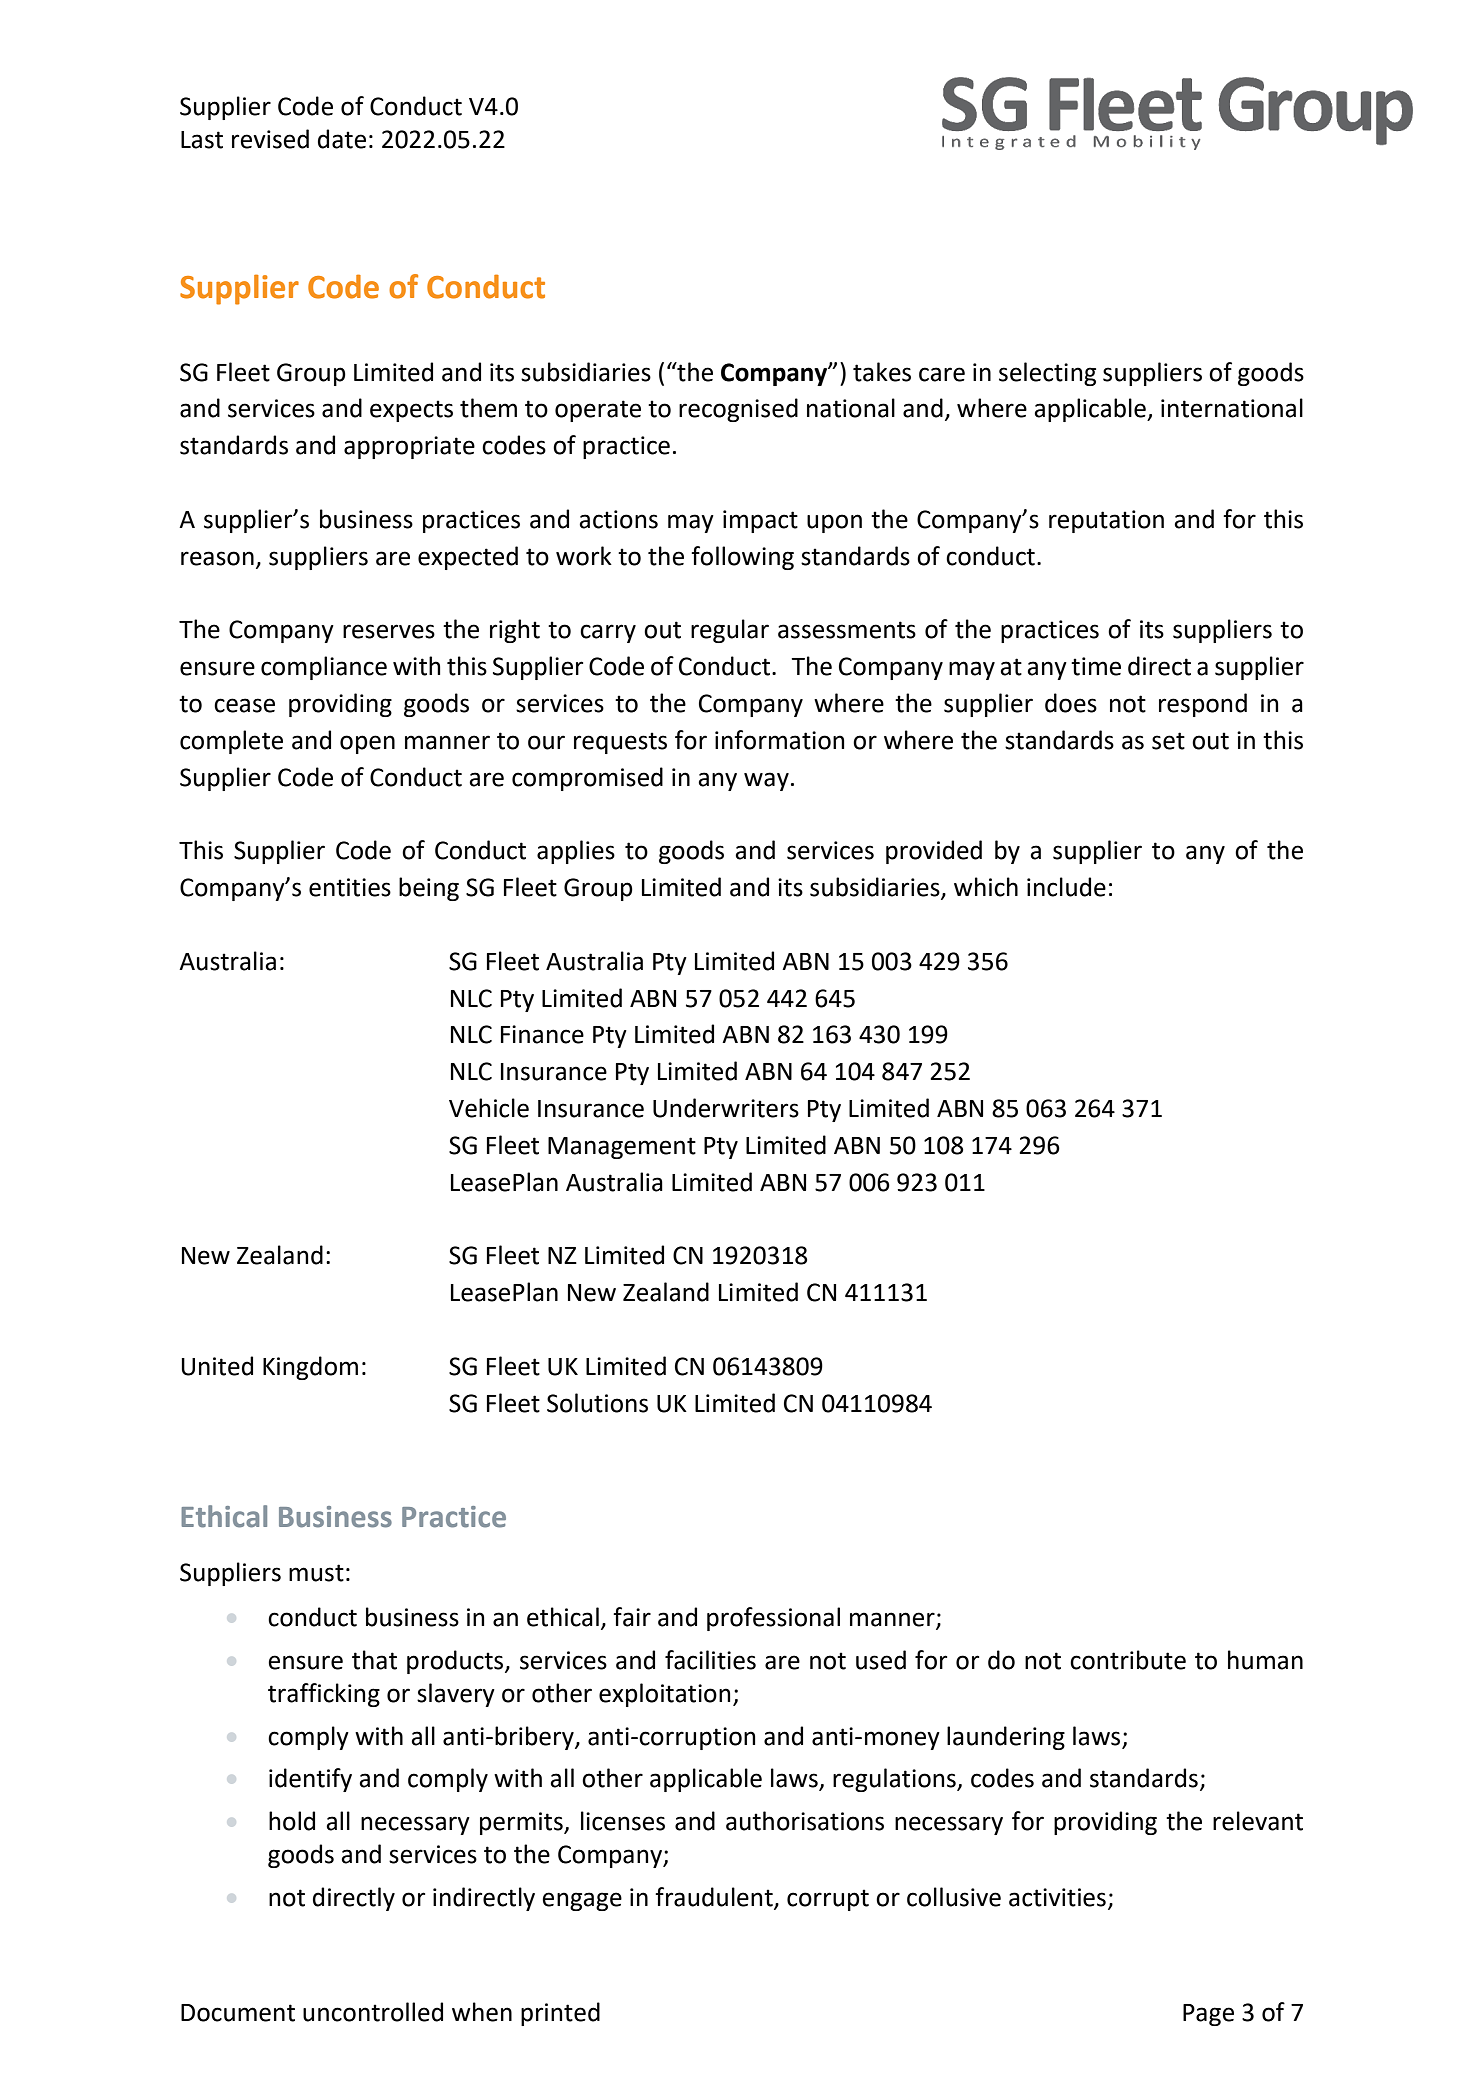 The height and width of the screenshot is (2099, 1484). Describe the element at coordinates (342, 139) in the screenshot. I see `date` at that location.
